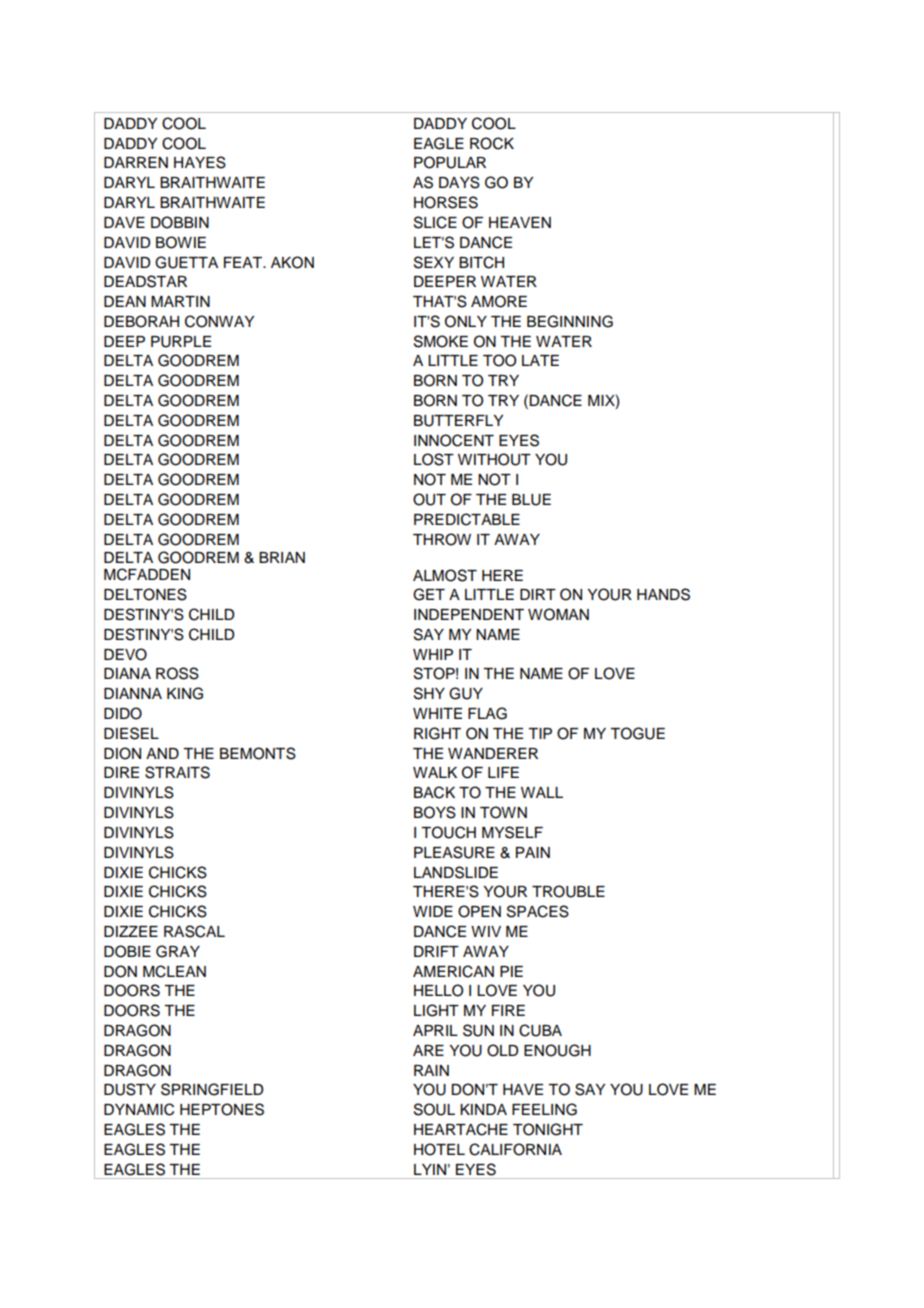  Describe the element at coordinates (177, 673) in the document. I see `ROSS` at that location.
